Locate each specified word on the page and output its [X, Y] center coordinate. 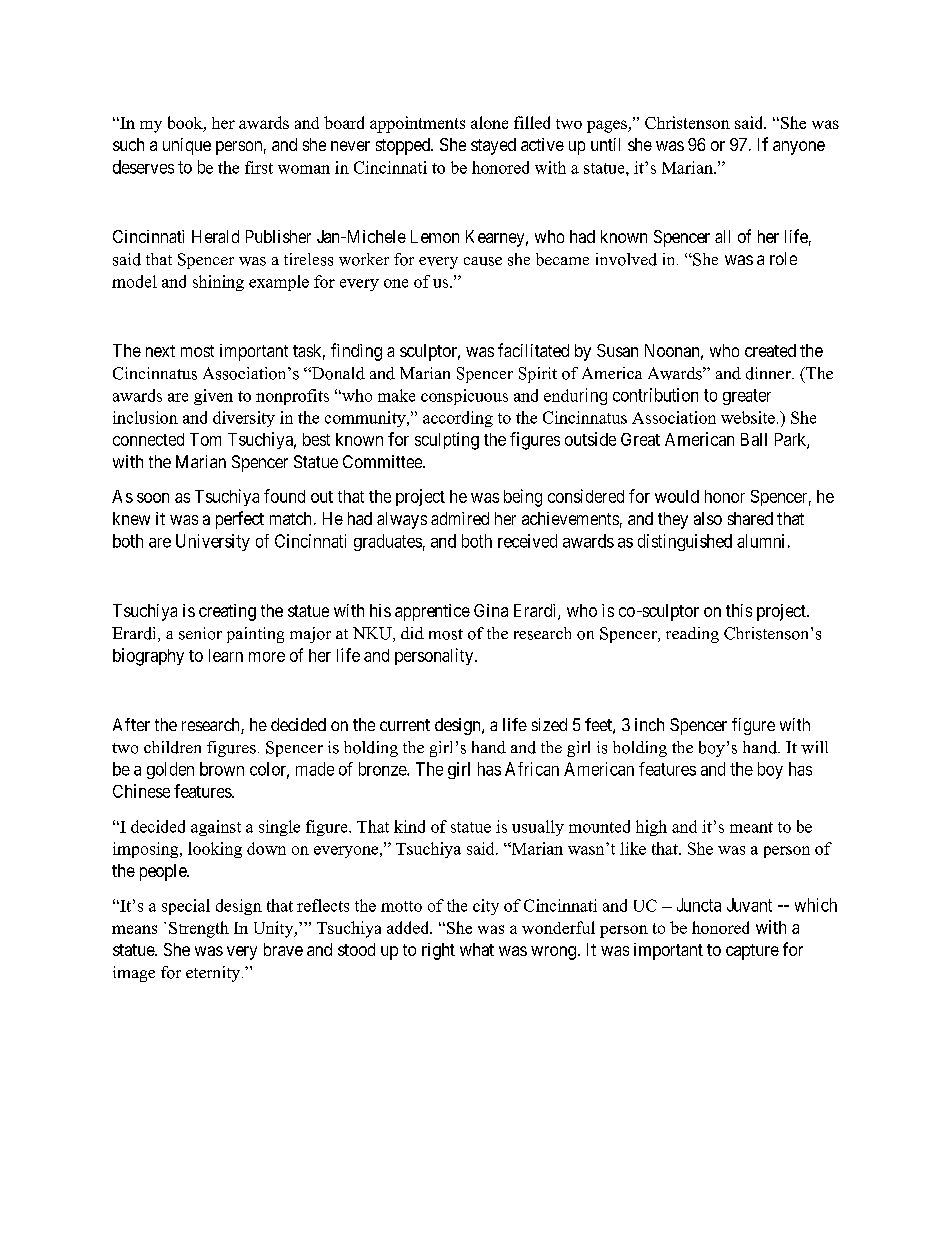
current [405, 725]
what [477, 949]
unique [187, 146]
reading [692, 635]
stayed [493, 146]
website [748, 417]
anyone [799, 148]
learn [226, 655]
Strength [199, 929]
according [458, 419]
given [213, 397]
